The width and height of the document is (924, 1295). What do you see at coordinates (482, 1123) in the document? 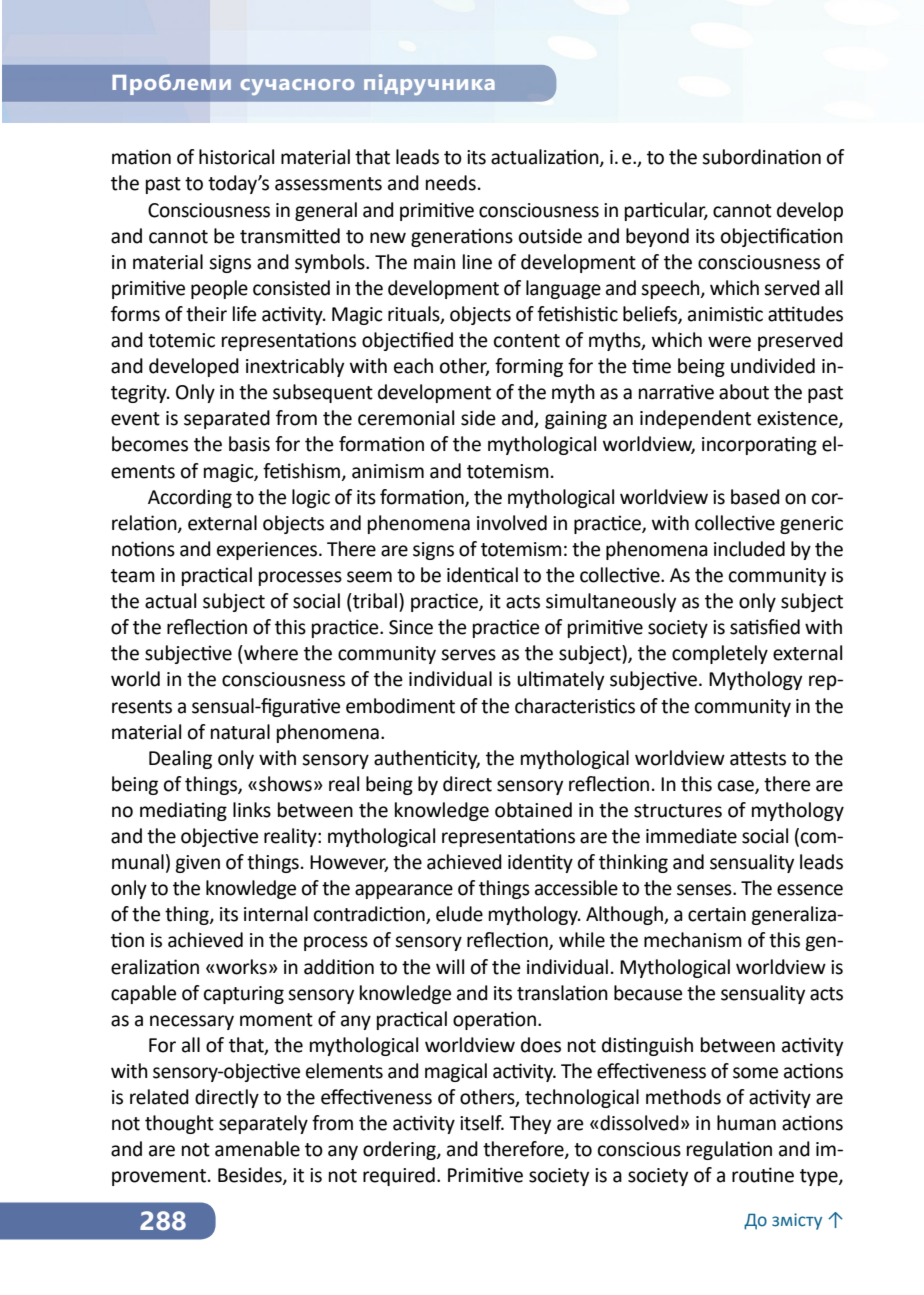
I see `itself` at bounding box center [482, 1123].
